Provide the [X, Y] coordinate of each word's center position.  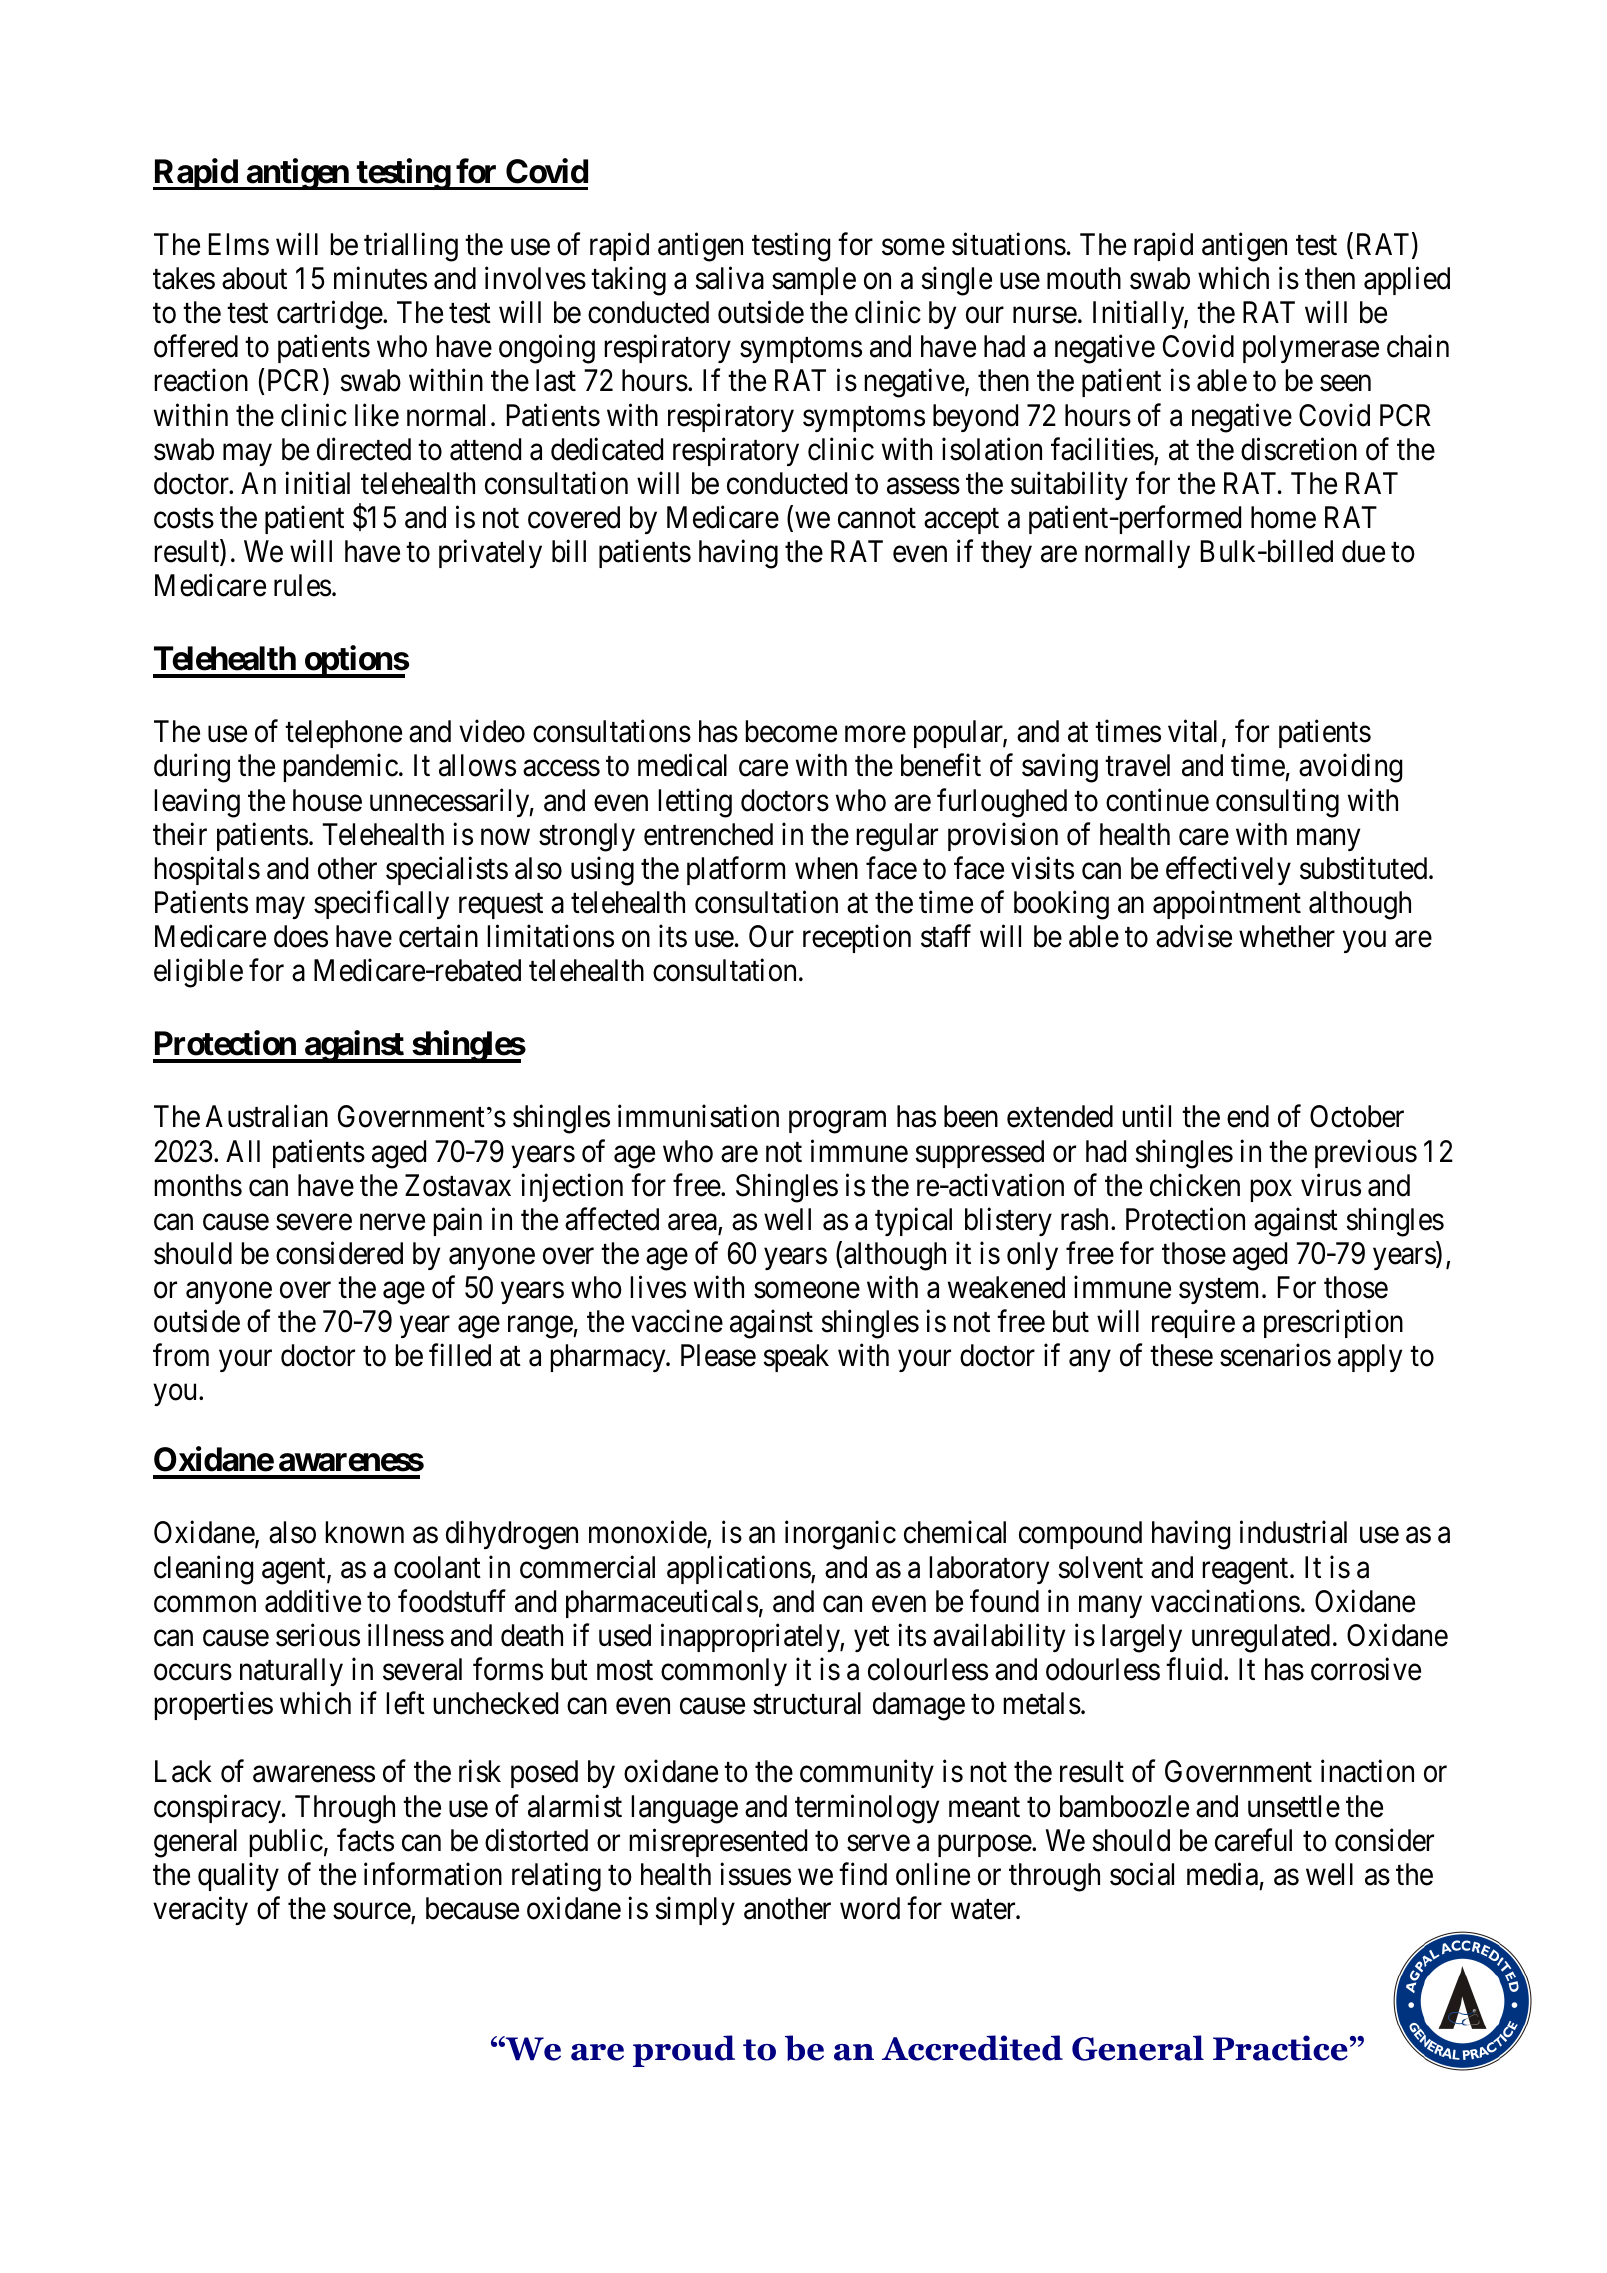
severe [314, 1222]
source [372, 1913]
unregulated [1261, 1638]
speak [796, 1358]
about [254, 278]
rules [302, 585]
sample [814, 281]
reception [857, 939]
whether [1287, 936]
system [1221, 1291]
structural [807, 1703]
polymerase [1311, 349]
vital [1192, 731]
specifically [381, 905]
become [791, 731]
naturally [291, 1672]
